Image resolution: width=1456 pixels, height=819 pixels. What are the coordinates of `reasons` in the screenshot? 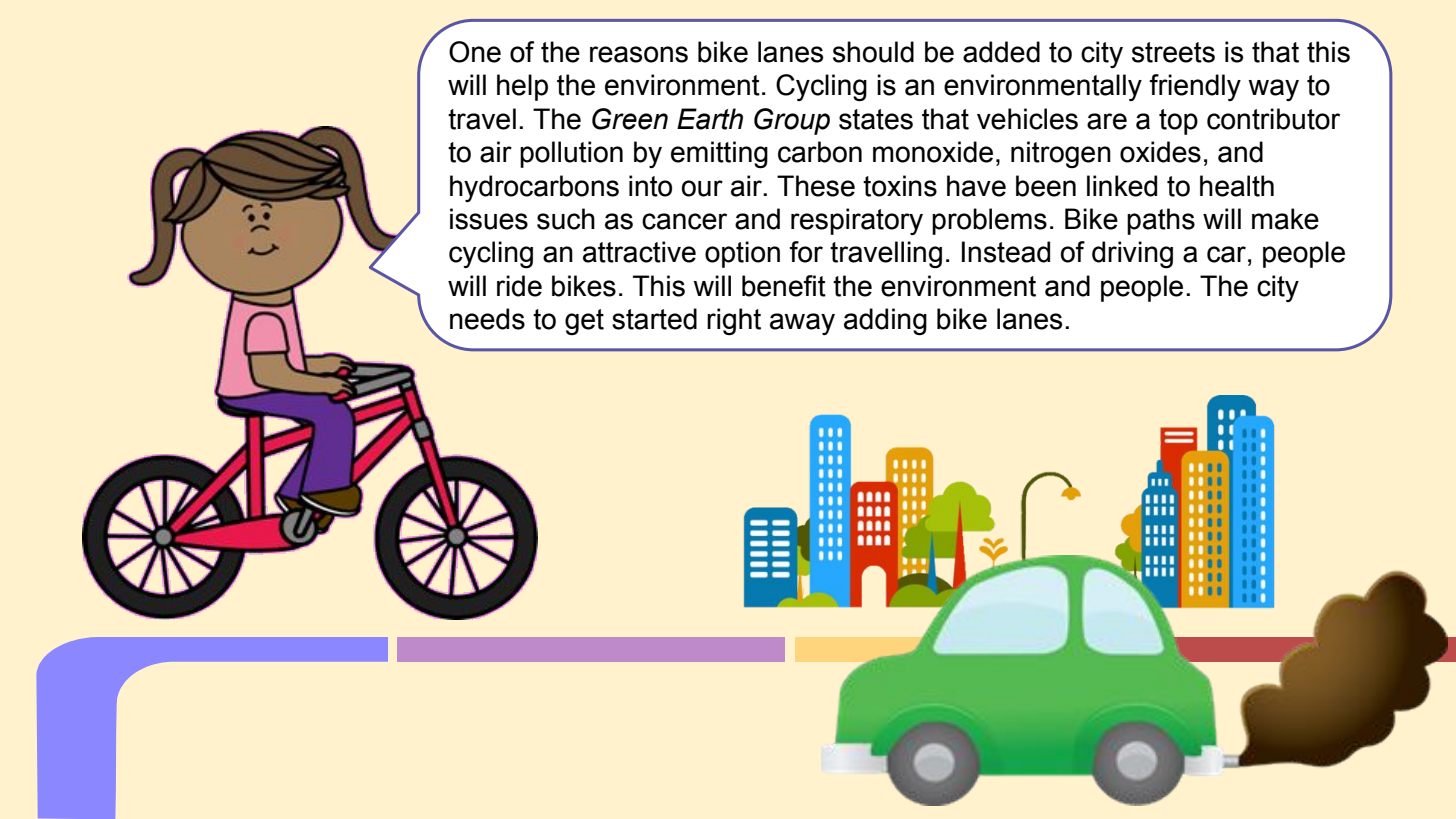 It's located at (639, 54).
